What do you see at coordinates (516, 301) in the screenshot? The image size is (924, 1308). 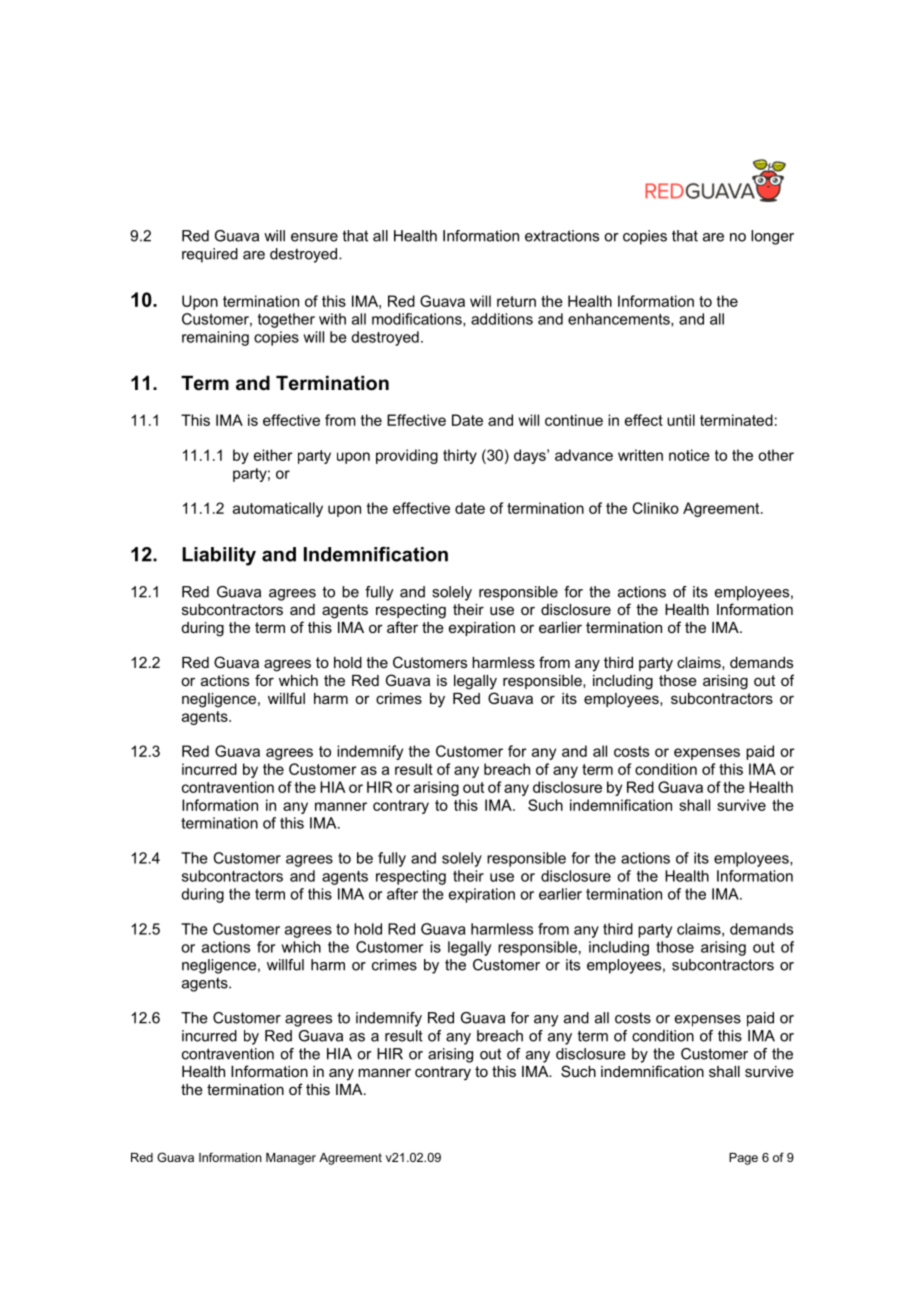 I see `return` at bounding box center [516, 301].
